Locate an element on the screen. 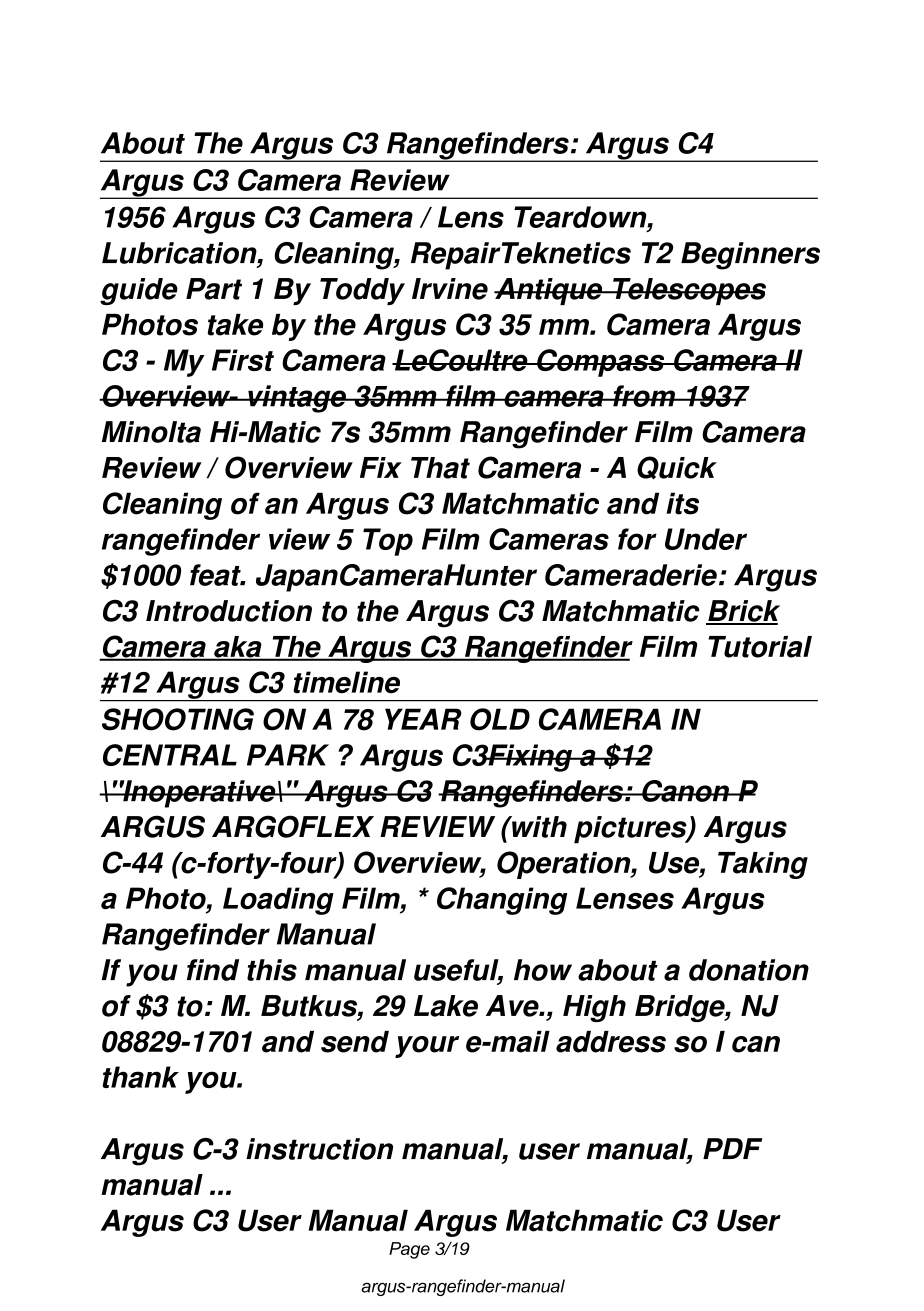  Canon is located at coordinates (685, 791).
